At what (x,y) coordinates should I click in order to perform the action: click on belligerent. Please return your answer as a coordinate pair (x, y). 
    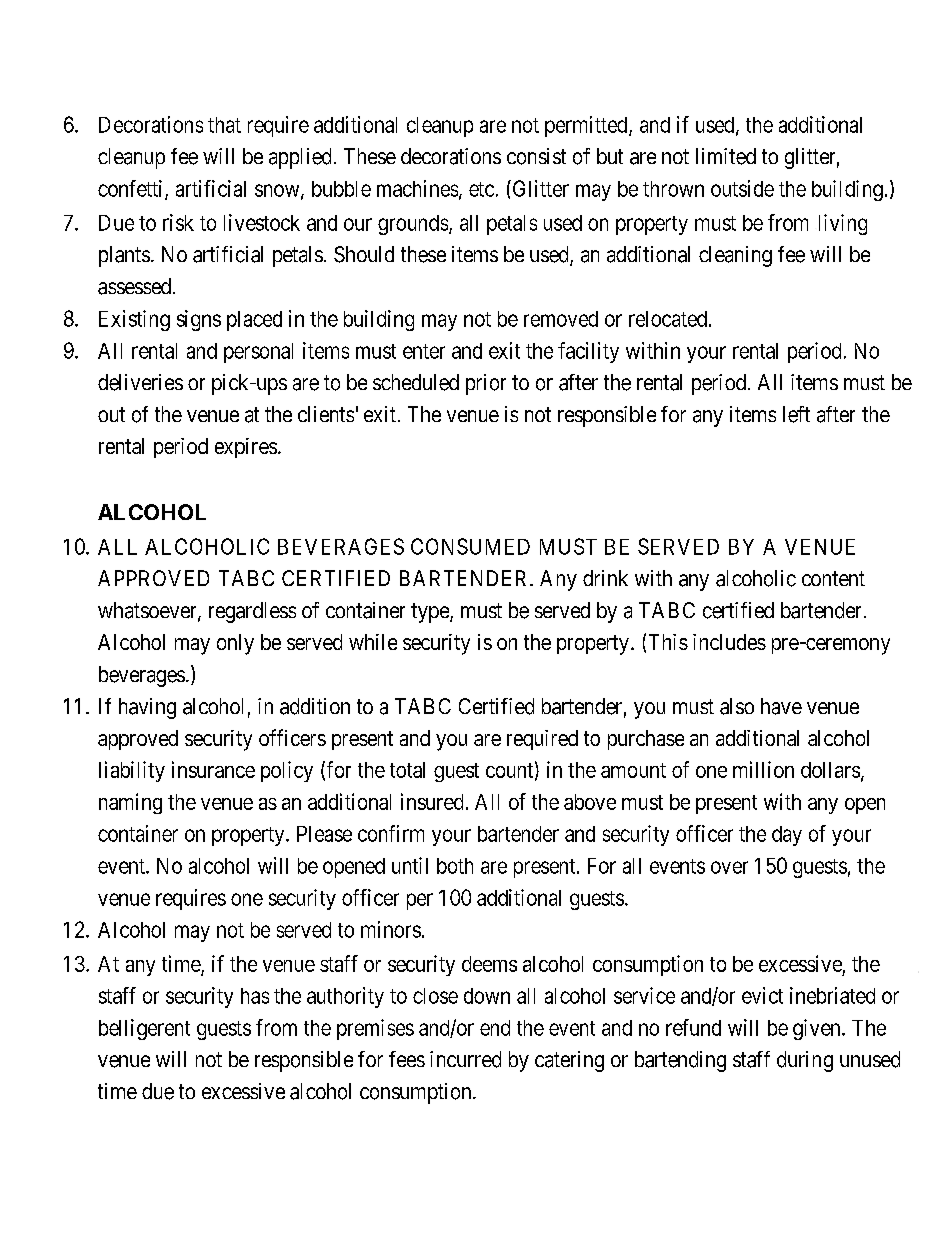
    Looking at the image, I should click on (144, 1029).
